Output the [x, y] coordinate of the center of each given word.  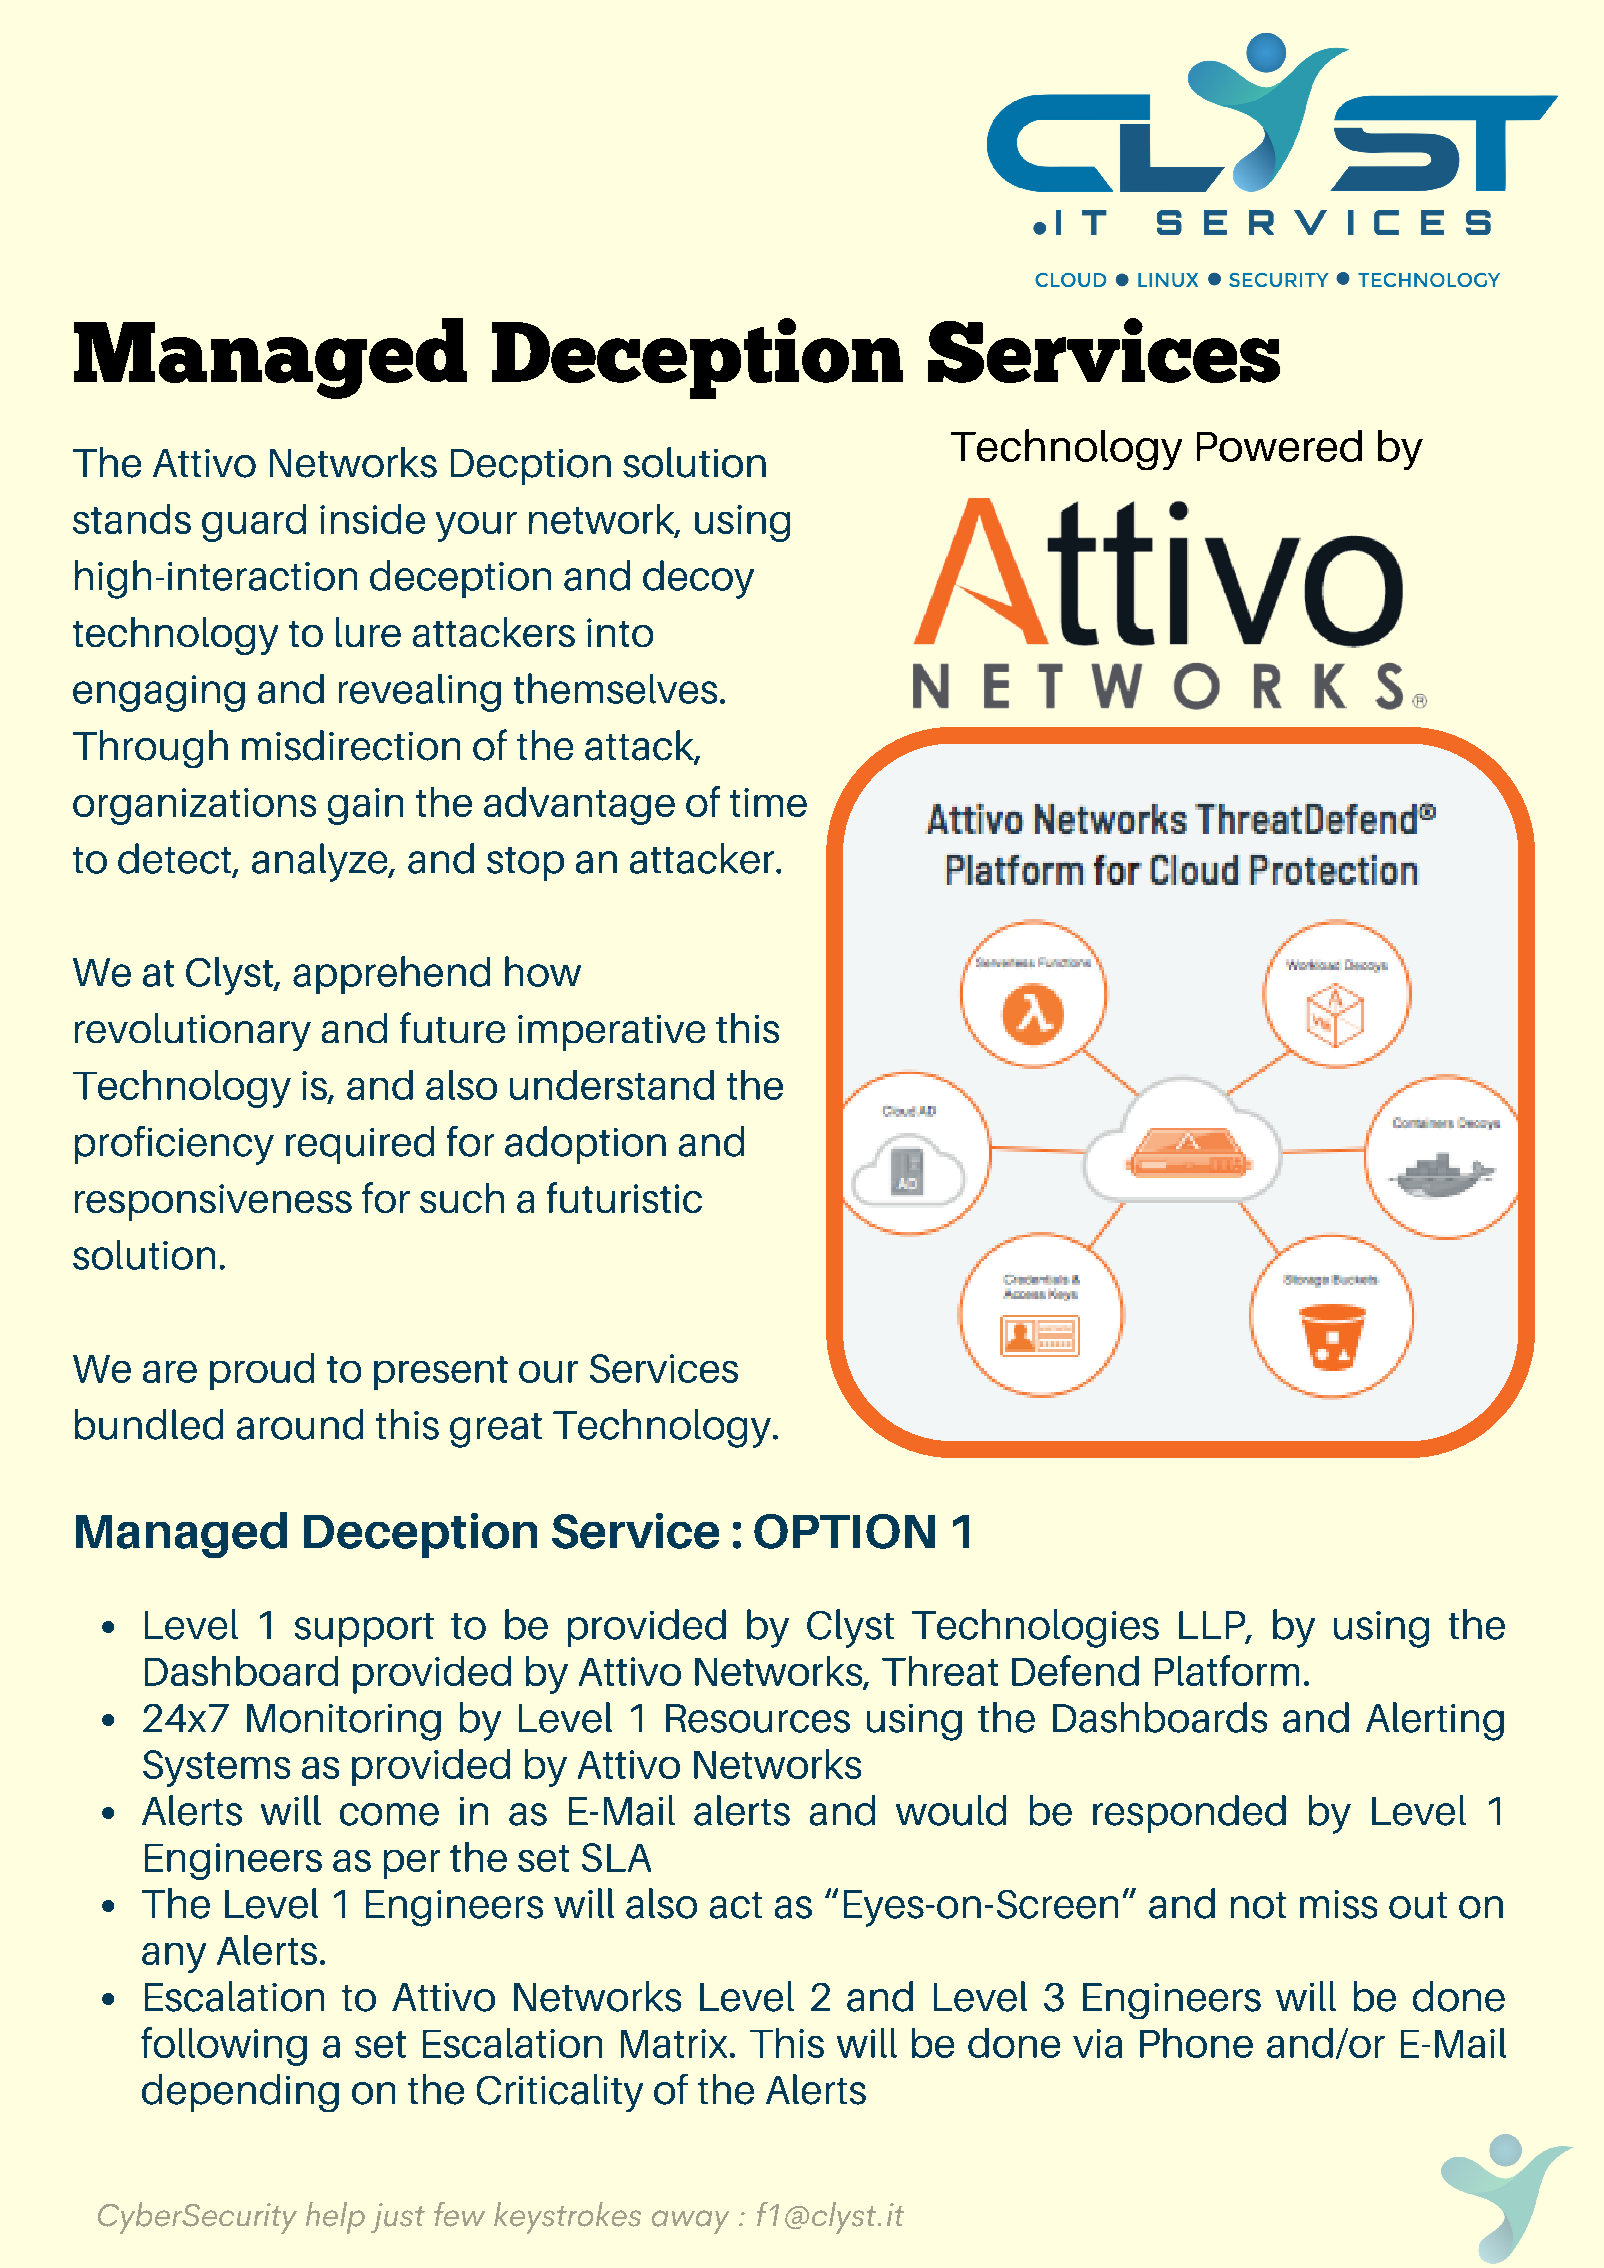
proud [262, 1371]
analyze [321, 862]
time [768, 802]
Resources [758, 1718]
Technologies [1035, 1628]
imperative [611, 1033]
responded [1189, 1814]
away [690, 2222]
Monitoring [344, 1722]
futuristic [624, 1197]
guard [254, 523]
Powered [1279, 446]
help [335, 2218]
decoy [698, 579]
